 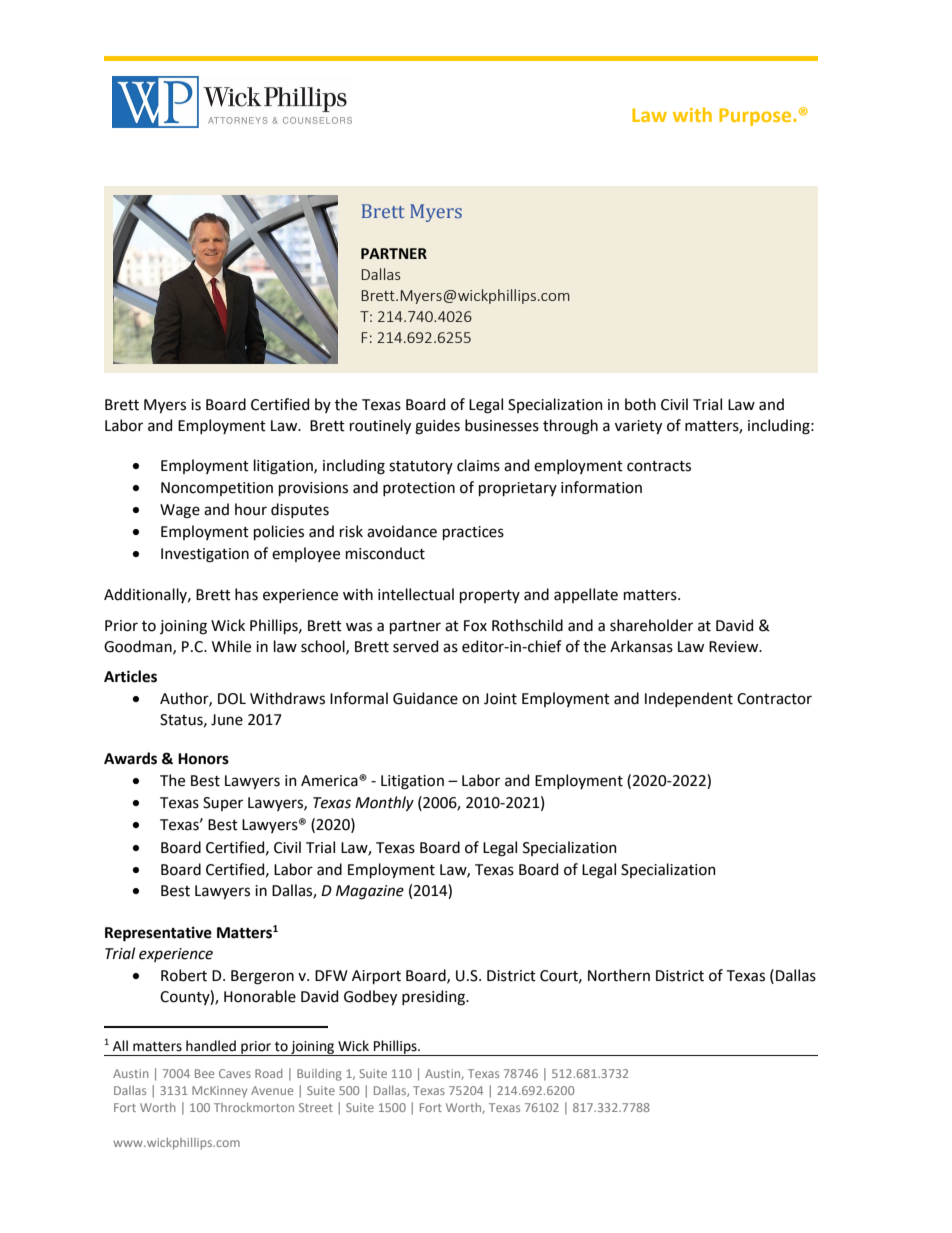 What do you see at coordinates (619, 975) in the screenshot?
I see `Northern` at bounding box center [619, 975].
